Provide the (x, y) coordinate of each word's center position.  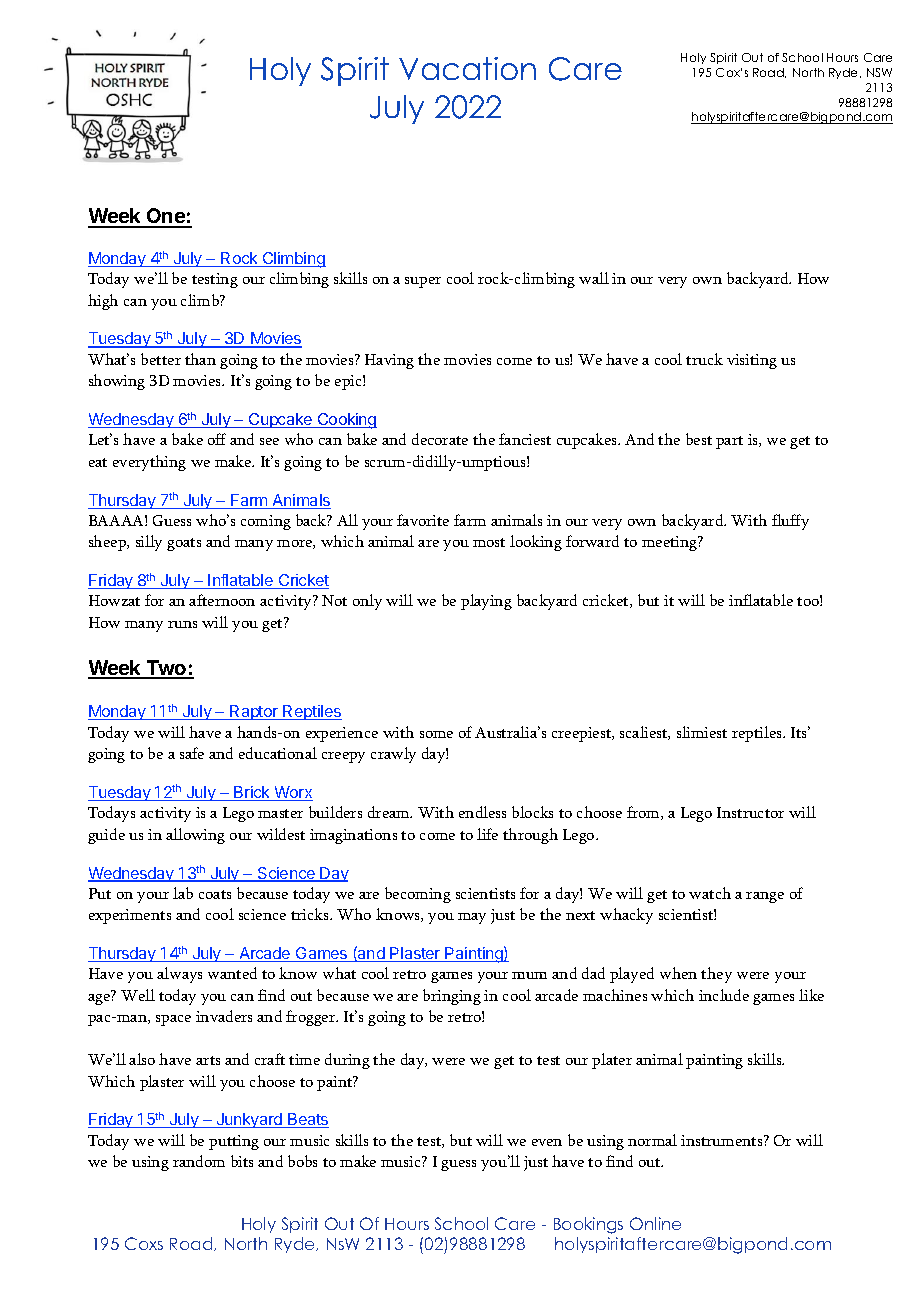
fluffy (790, 522)
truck (704, 359)
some (436, 734)
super (423, 282)
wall (594, 278)
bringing (452, 997)
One (166, 217)
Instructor (750, 812)
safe (192, 753)
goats (184, 544)
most (489, 542)
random (199, 1161)
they (716, 975)
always (179, 975)
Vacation (467, 68)
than (200, 359)
